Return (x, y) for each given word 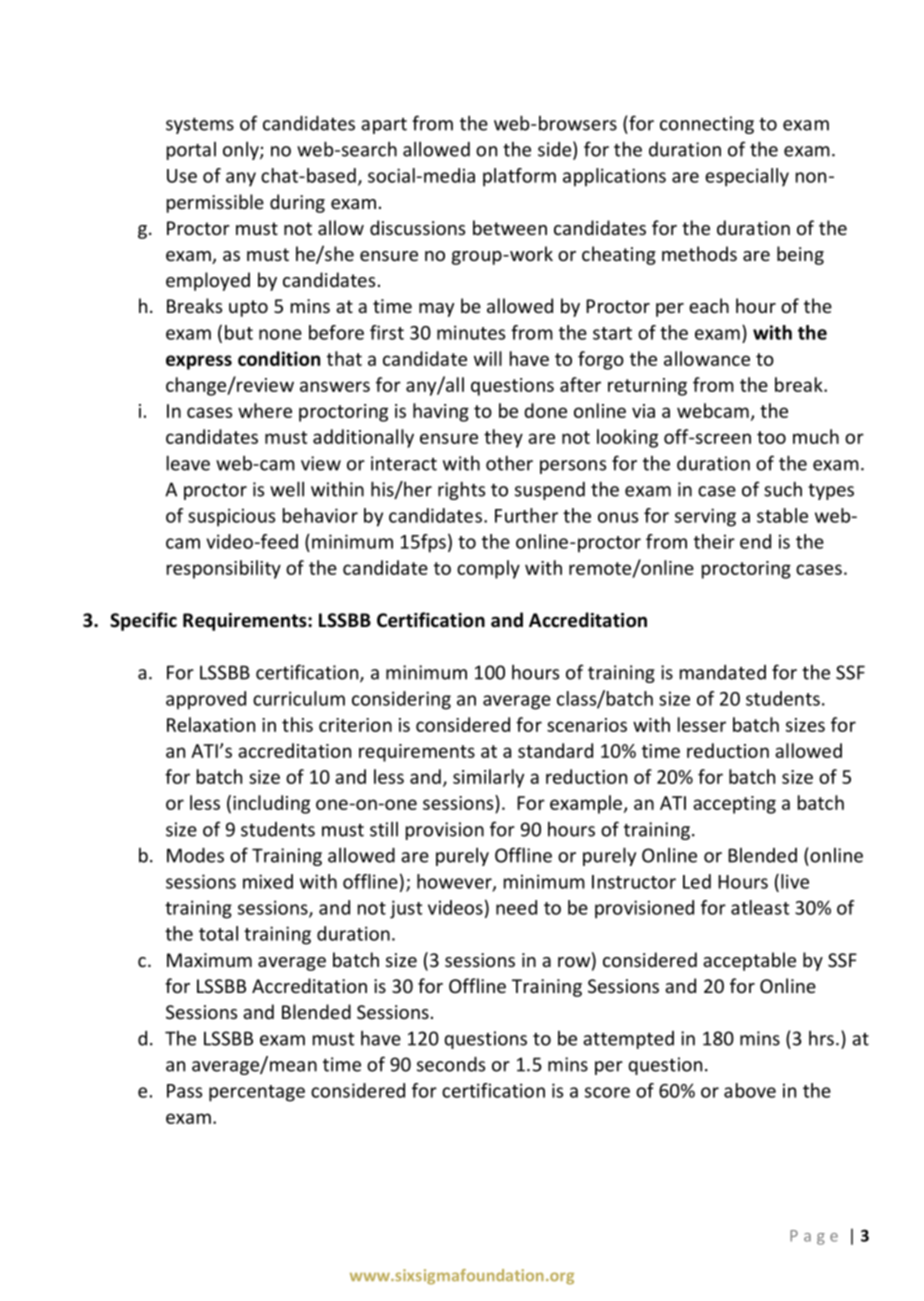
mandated (723, 672)
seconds (451, 1064)
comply (488, 569)
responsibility (224, 569)
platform (519, 177)
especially (747, 177)
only (242, 151)
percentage (257, 1093)
